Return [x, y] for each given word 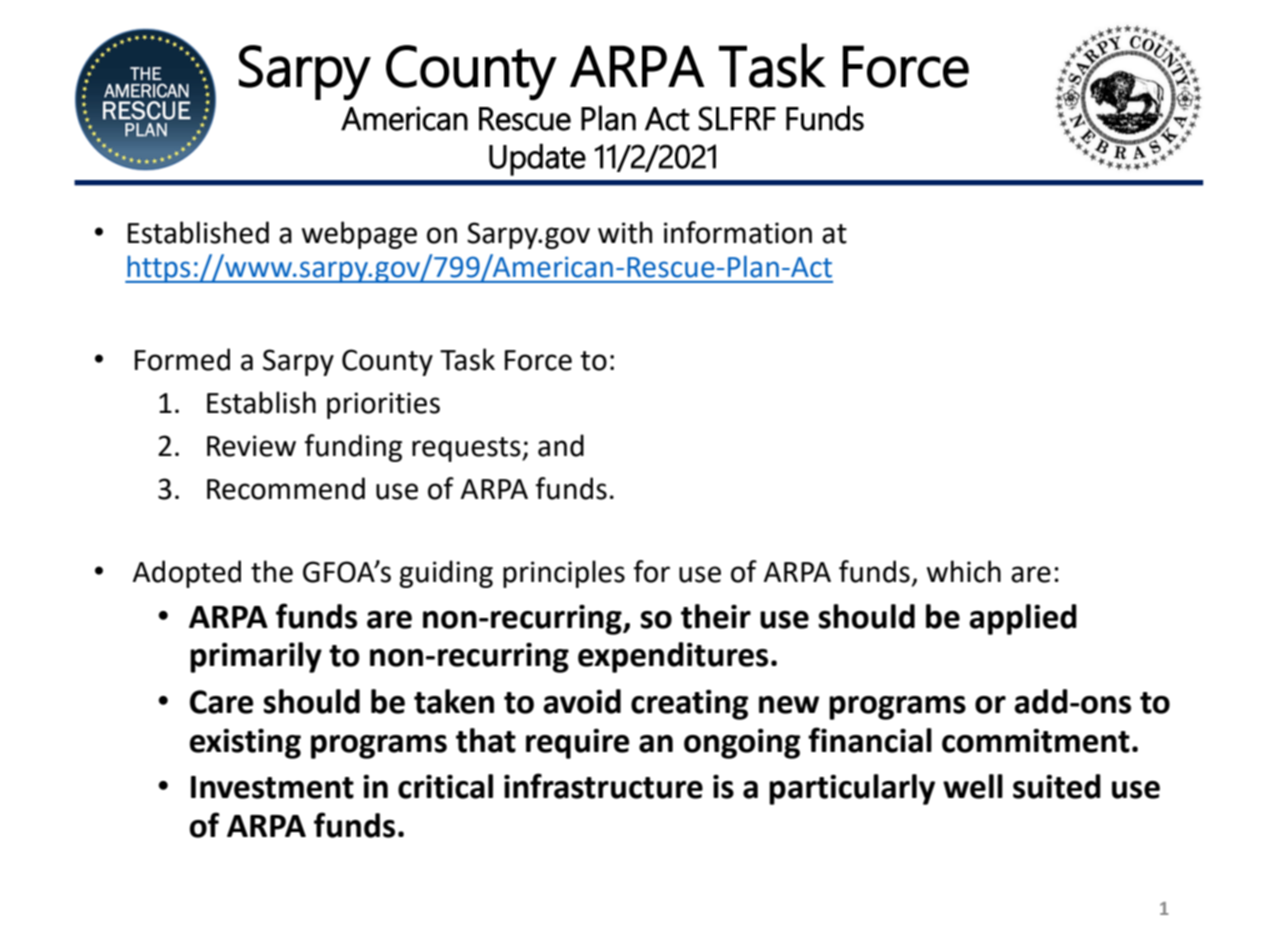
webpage [359, 235]
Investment [272, 787]
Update [537, 160]
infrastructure [603, 786]
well [973, 786]
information [738, 232]
